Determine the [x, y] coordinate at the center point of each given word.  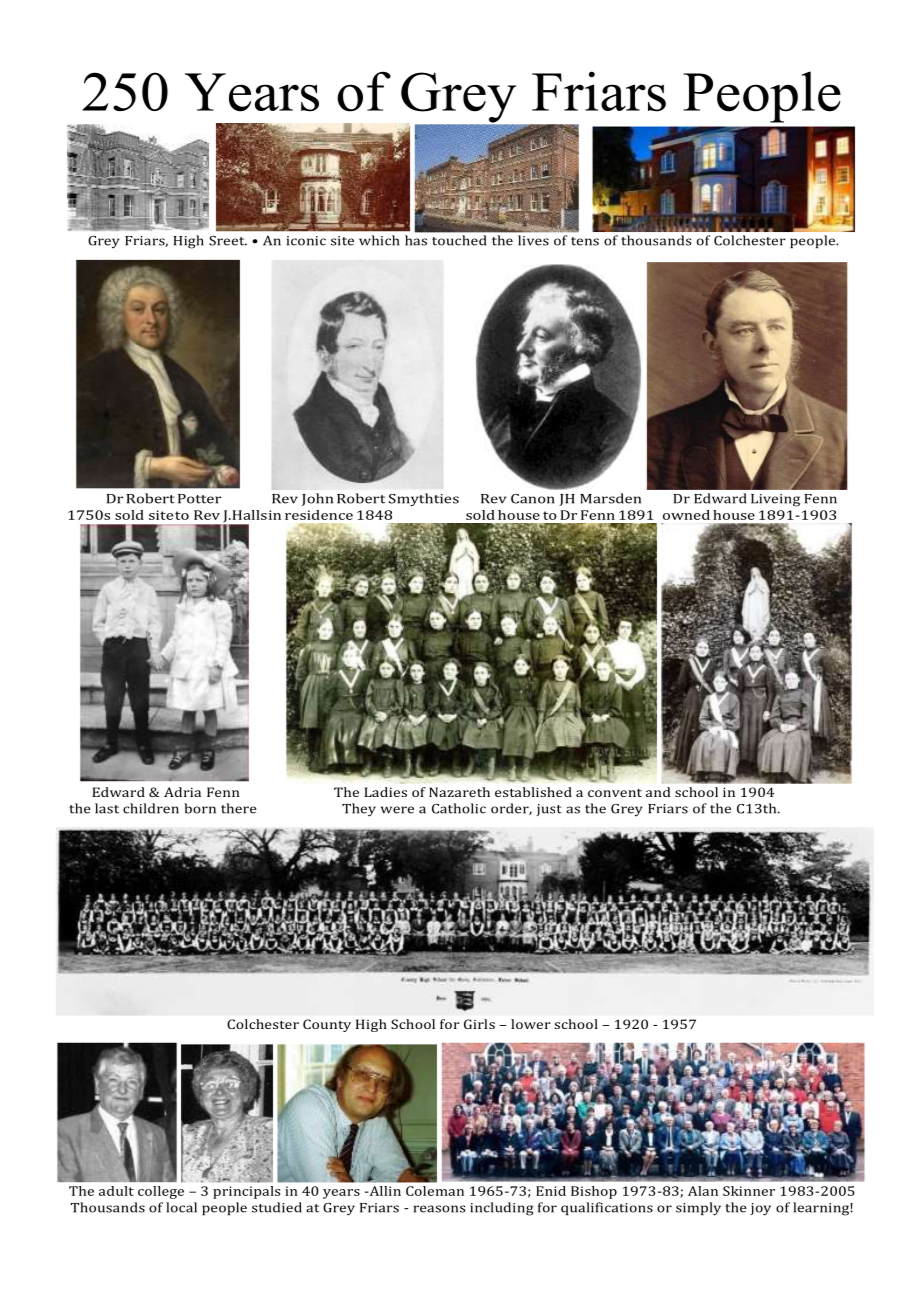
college [161, 1192]
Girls [479, 1024]
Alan [703, 1191]
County [327, 1025]
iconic [306, 241]
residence [319, 515]
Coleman [435, 1191]
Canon [532, 499]
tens [585, 241]
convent [615, 793]
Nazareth [459, 792]
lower [531, 1024]
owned [686, 515]
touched [459, 240]
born [200, 808]
